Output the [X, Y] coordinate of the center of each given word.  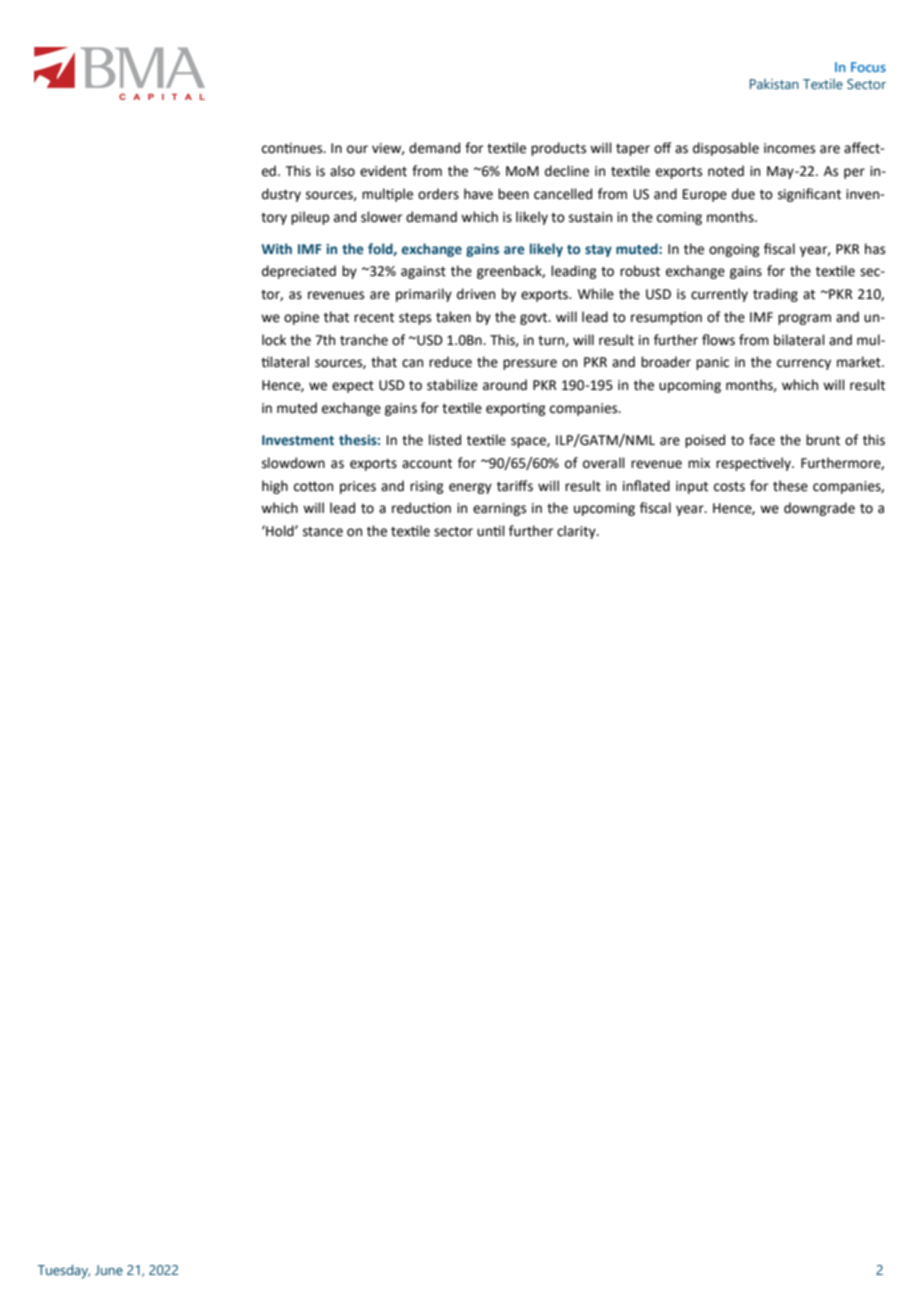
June [109, 1270]
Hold [280, 531]
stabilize [452, 385]
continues [293, 148]
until [491, 531]
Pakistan [774, 84]
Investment [298, 440]
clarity [577, 532]
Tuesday [64, 1272]
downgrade [819, 509]
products [558, 149]
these [790, 486]
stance [323, 532]
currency [804, 364]
